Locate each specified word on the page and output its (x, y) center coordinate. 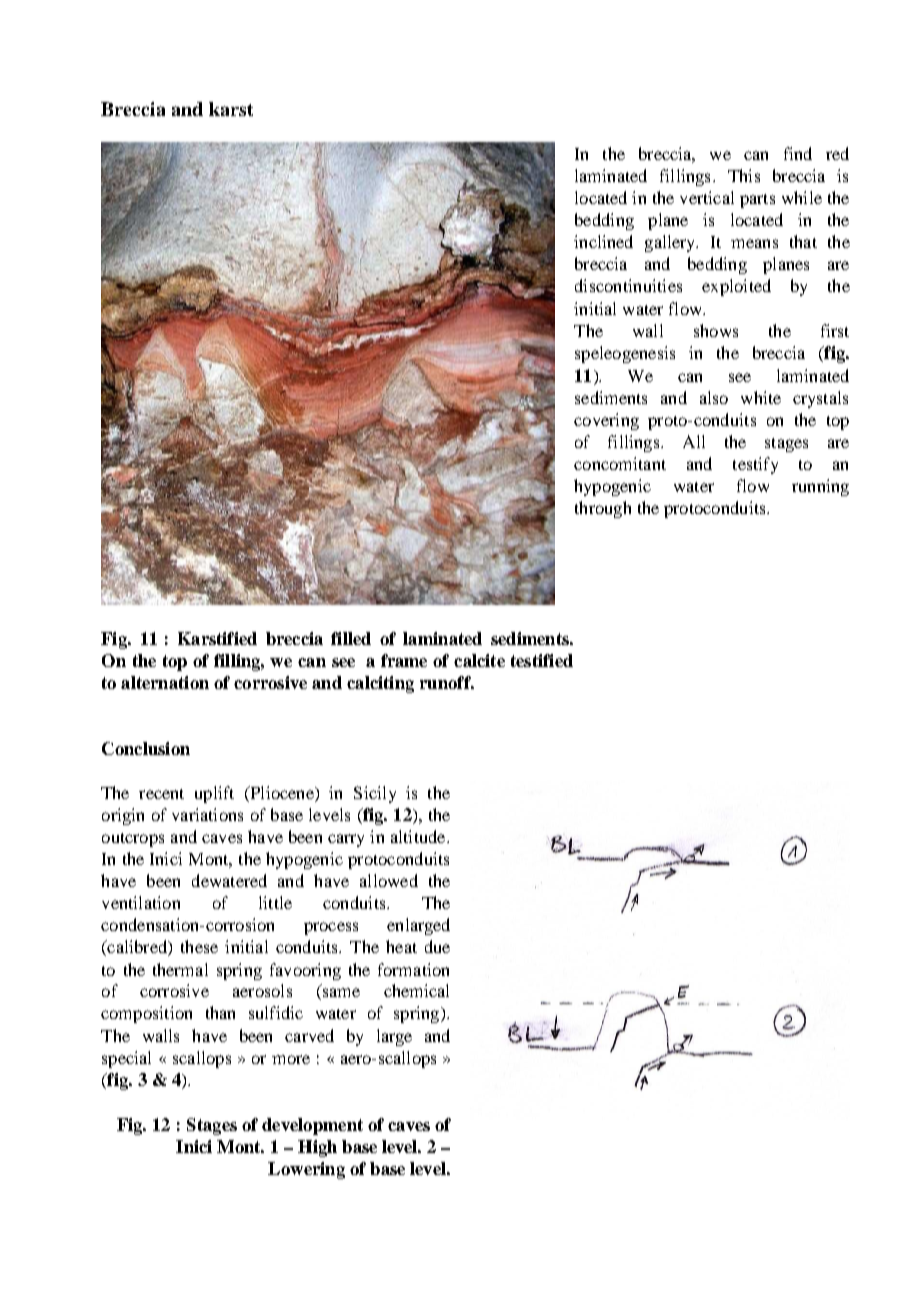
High (317, 1148)
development (312, 1126)
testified (542, 660)
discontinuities (628, 285)
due (437, 946)
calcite (479, 660)
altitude (419, 836)
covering (606, 421)
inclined (603, 241)
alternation (165, 682)
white (761, 397)
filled (351, 638)
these (199, 946)
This (744, 175)
